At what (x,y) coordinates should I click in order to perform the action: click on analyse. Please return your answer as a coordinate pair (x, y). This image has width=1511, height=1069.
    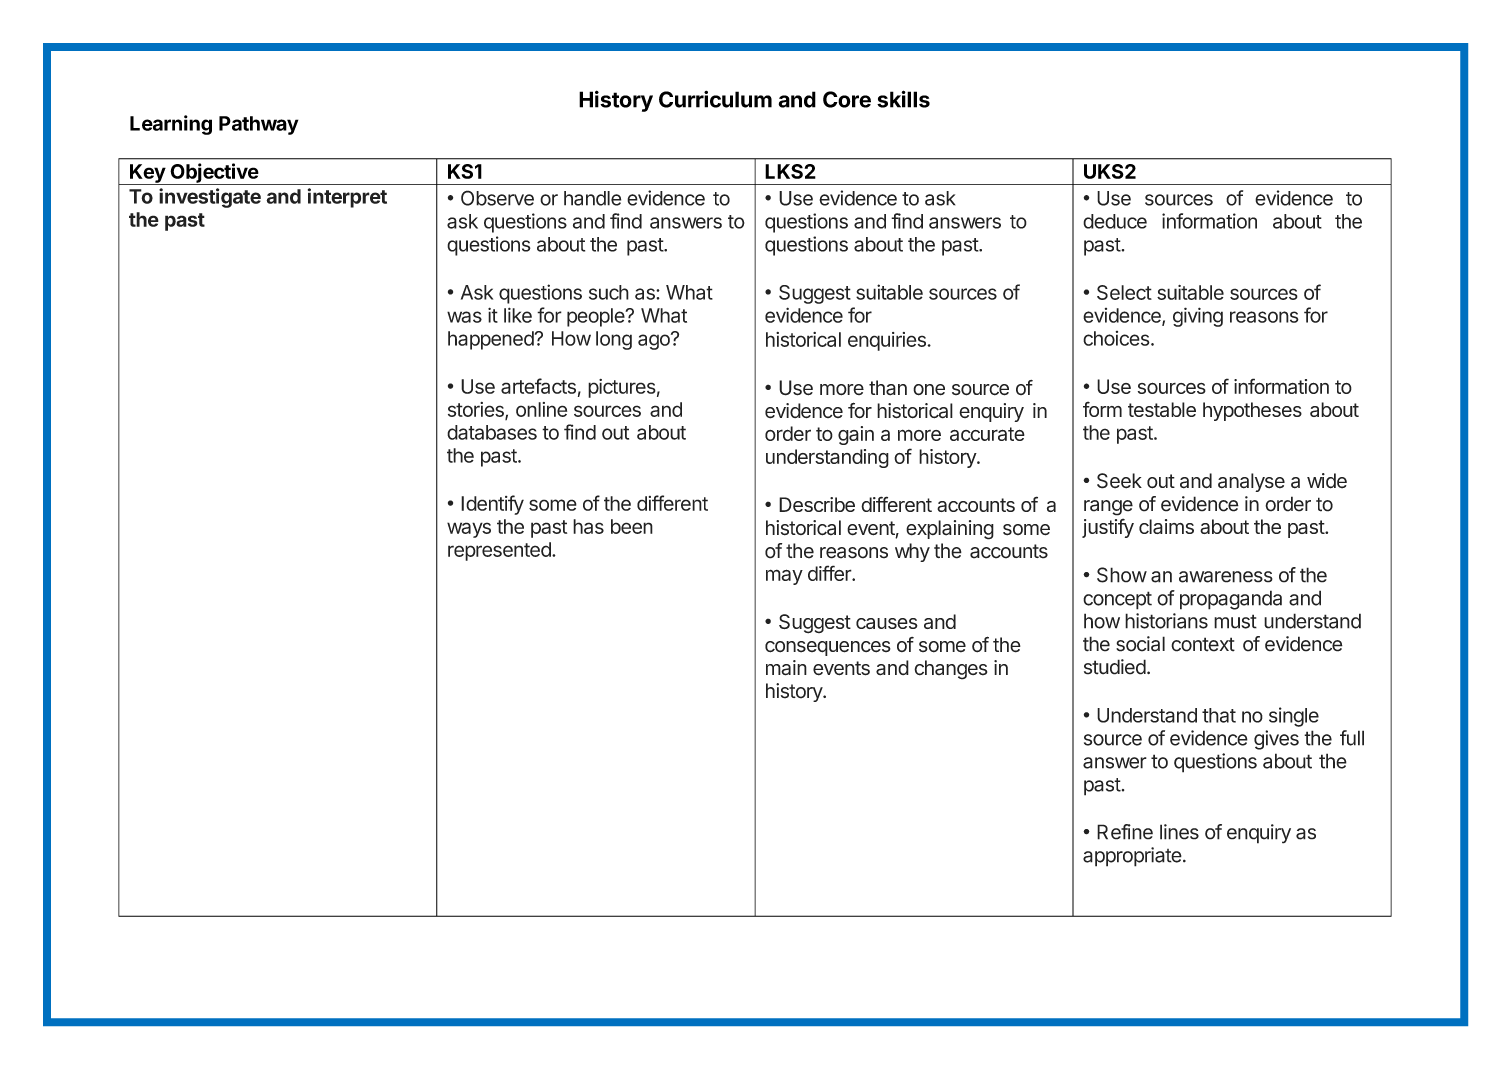
    Looking at the image, I should click on (1251, 482).
